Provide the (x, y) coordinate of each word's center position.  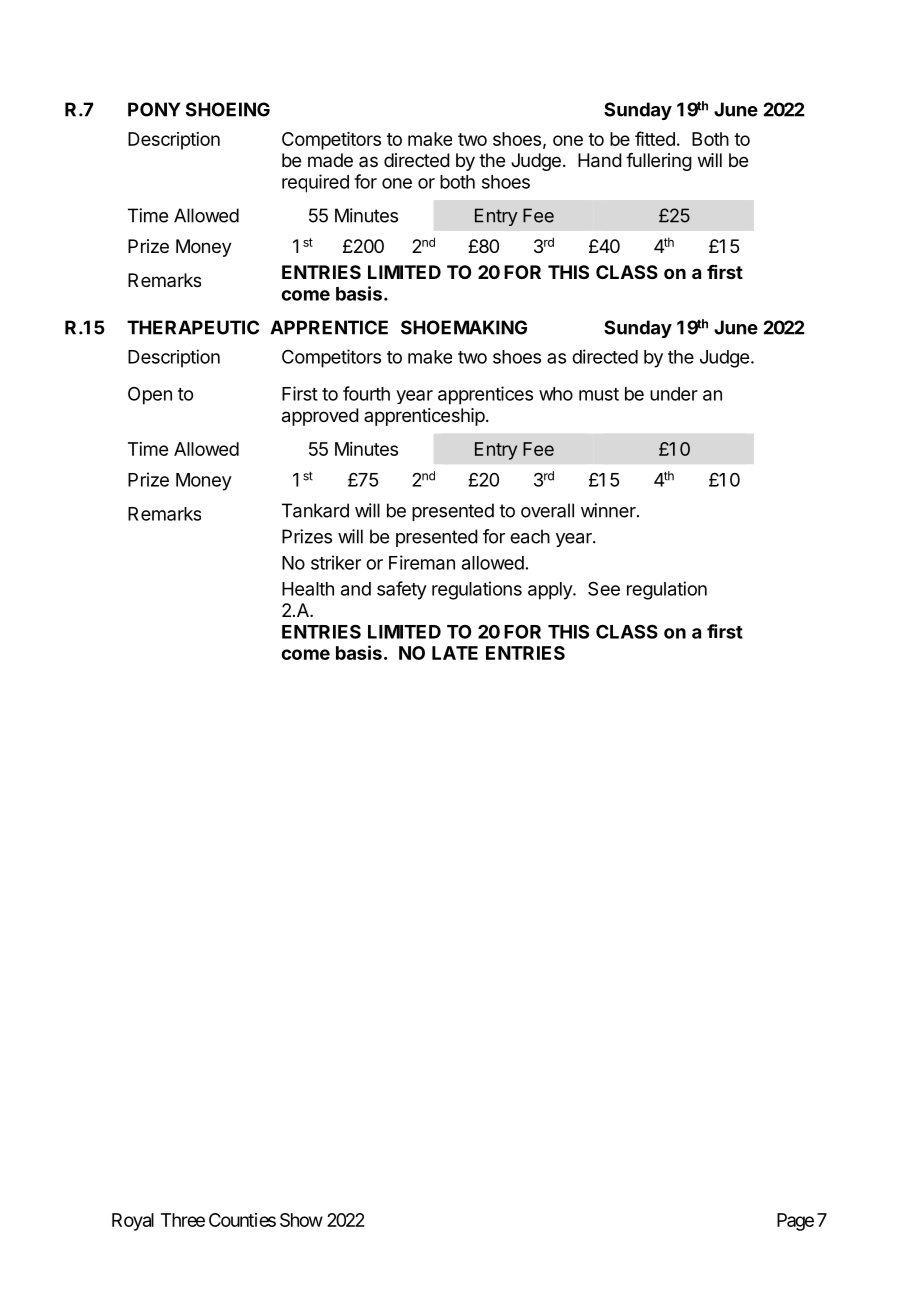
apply (551, 591)
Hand (600, 160)
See (604, 588)
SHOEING (228, 109)
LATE (455, 653)
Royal (133, 1222)
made (330, 160)
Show (301, 1220)
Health (308, 589)
